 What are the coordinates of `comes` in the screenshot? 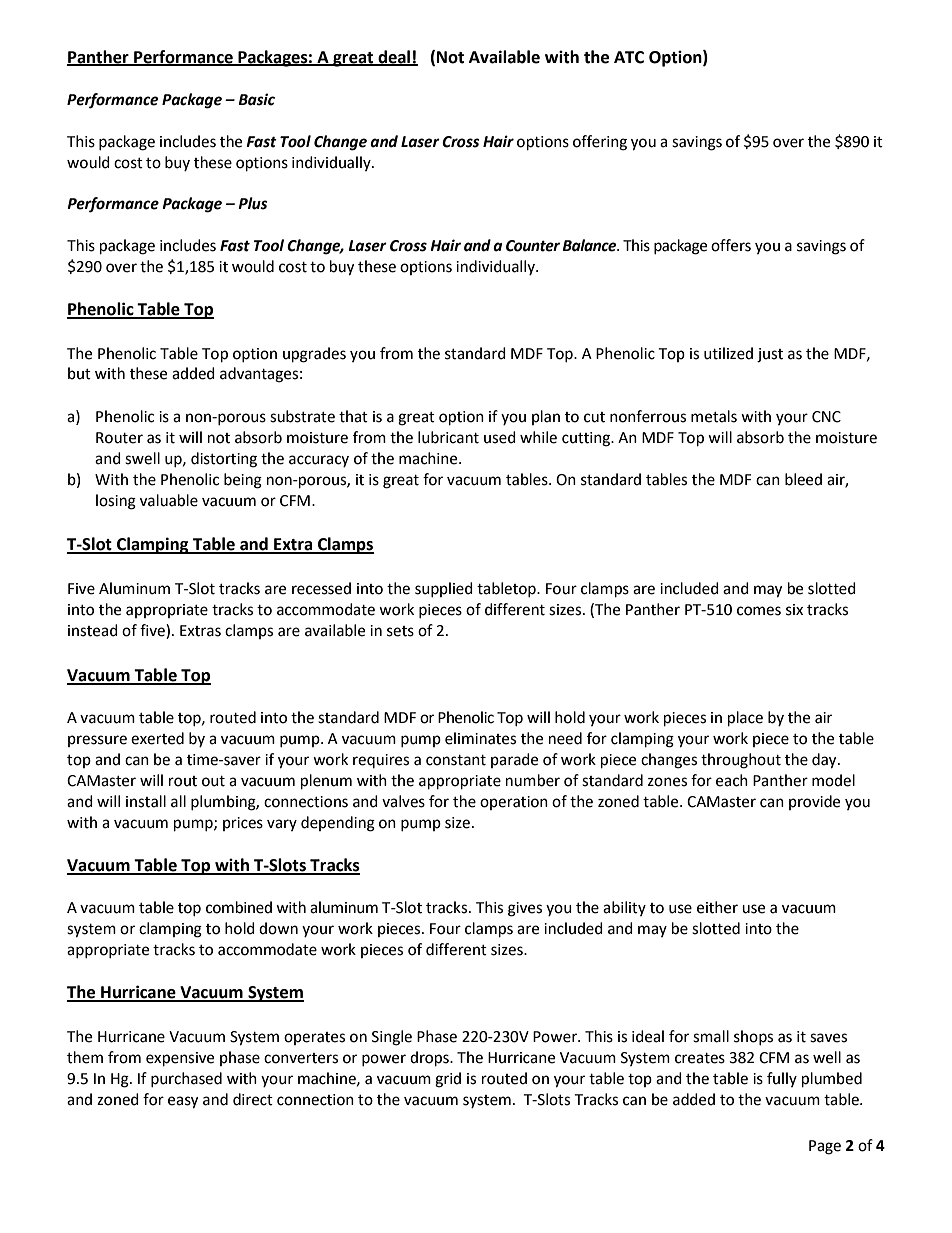 It's located at (759, 611).
